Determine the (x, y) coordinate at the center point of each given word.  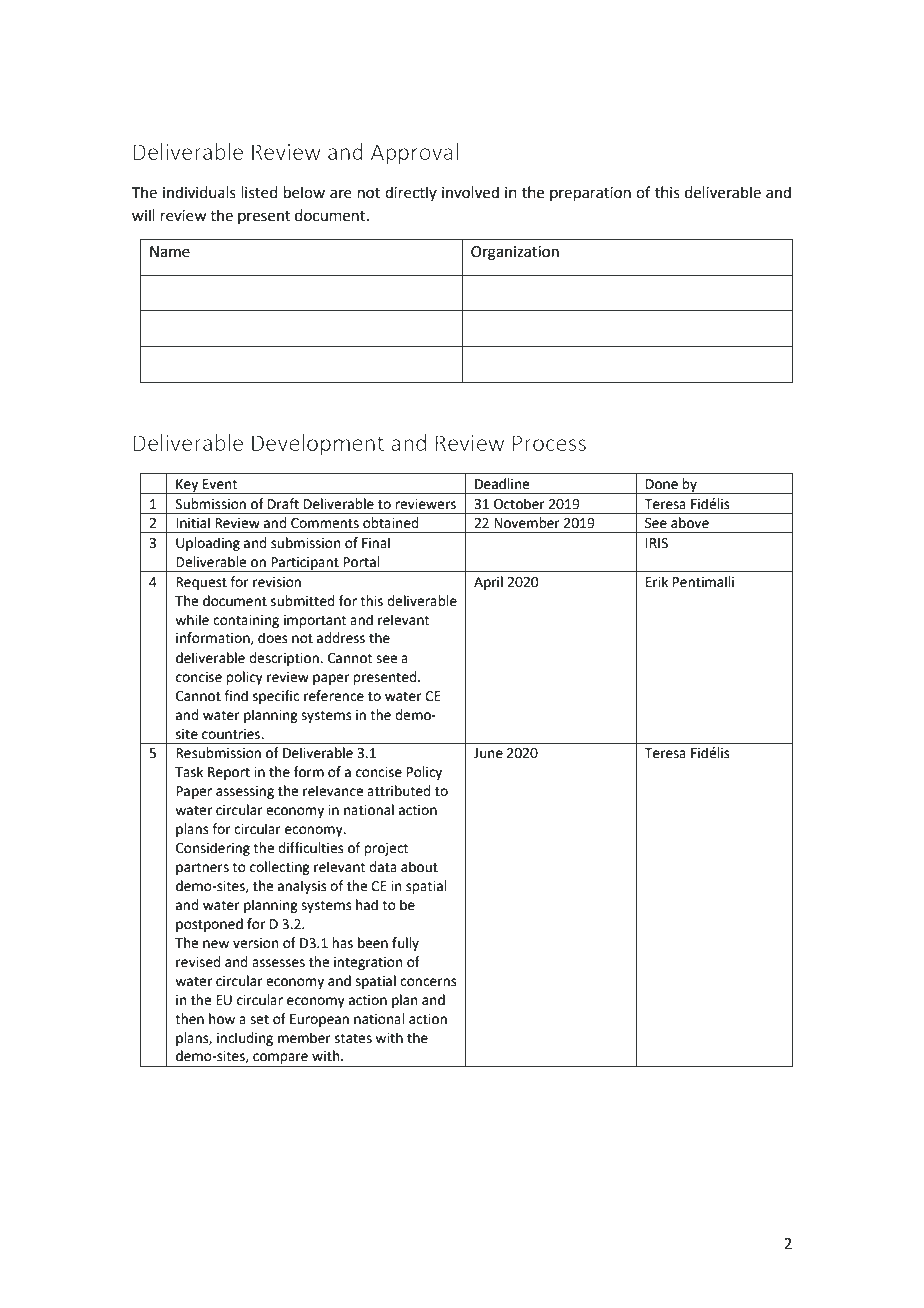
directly (411, 193)
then (189, 1019)
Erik (657, 581)
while (192, 620)
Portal (361, 562)
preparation (590, 194)
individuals (199, 192)
